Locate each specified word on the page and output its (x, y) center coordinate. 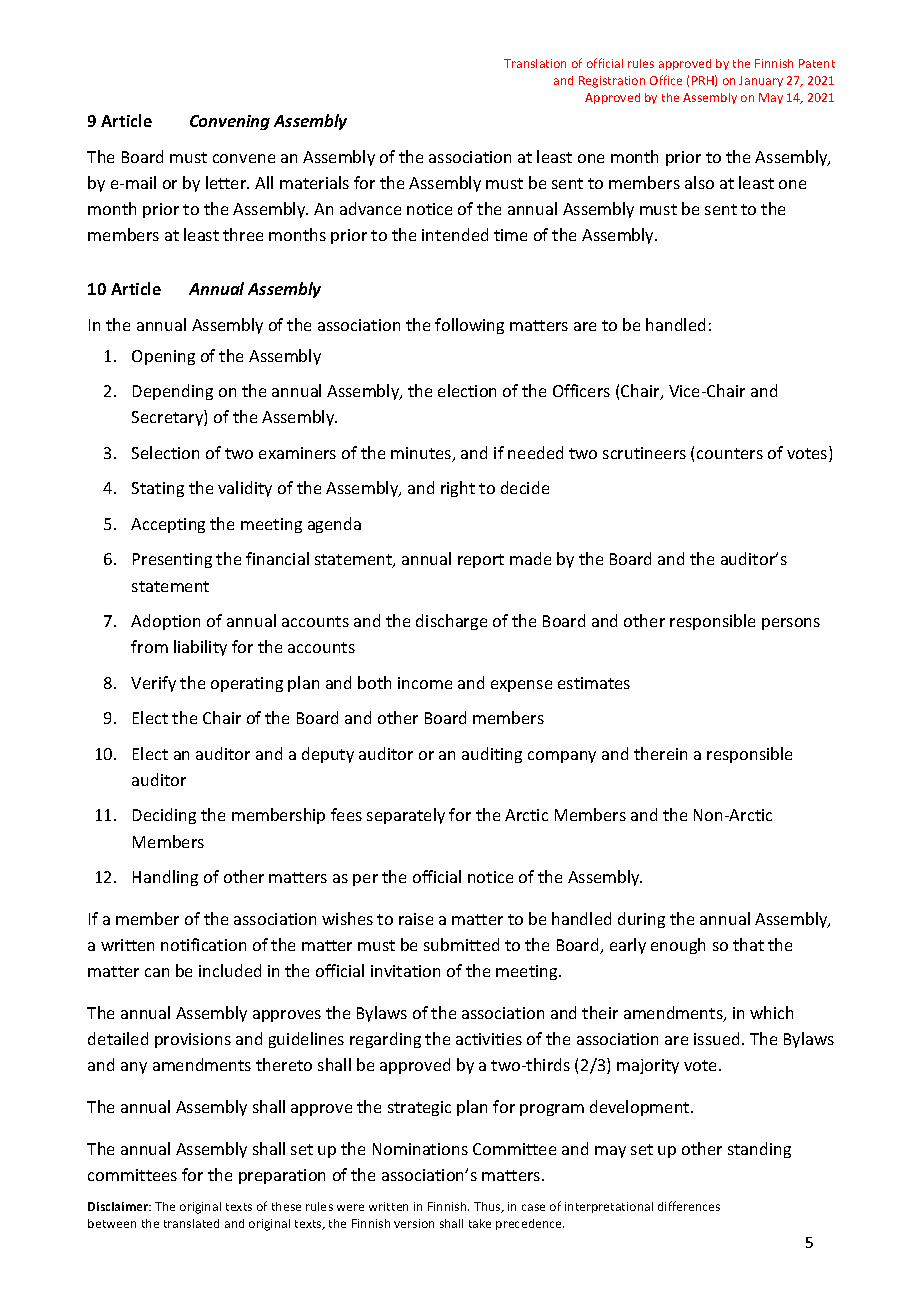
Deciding (164, 816)
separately (406, 816)
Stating (158, 489)
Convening (230, 122)
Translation (535, 63)
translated (191, 1223)
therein (660, 753)
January (761, 81)
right (458, 489)
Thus (488, 1207)
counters (730, 453)
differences (689, 1206)
